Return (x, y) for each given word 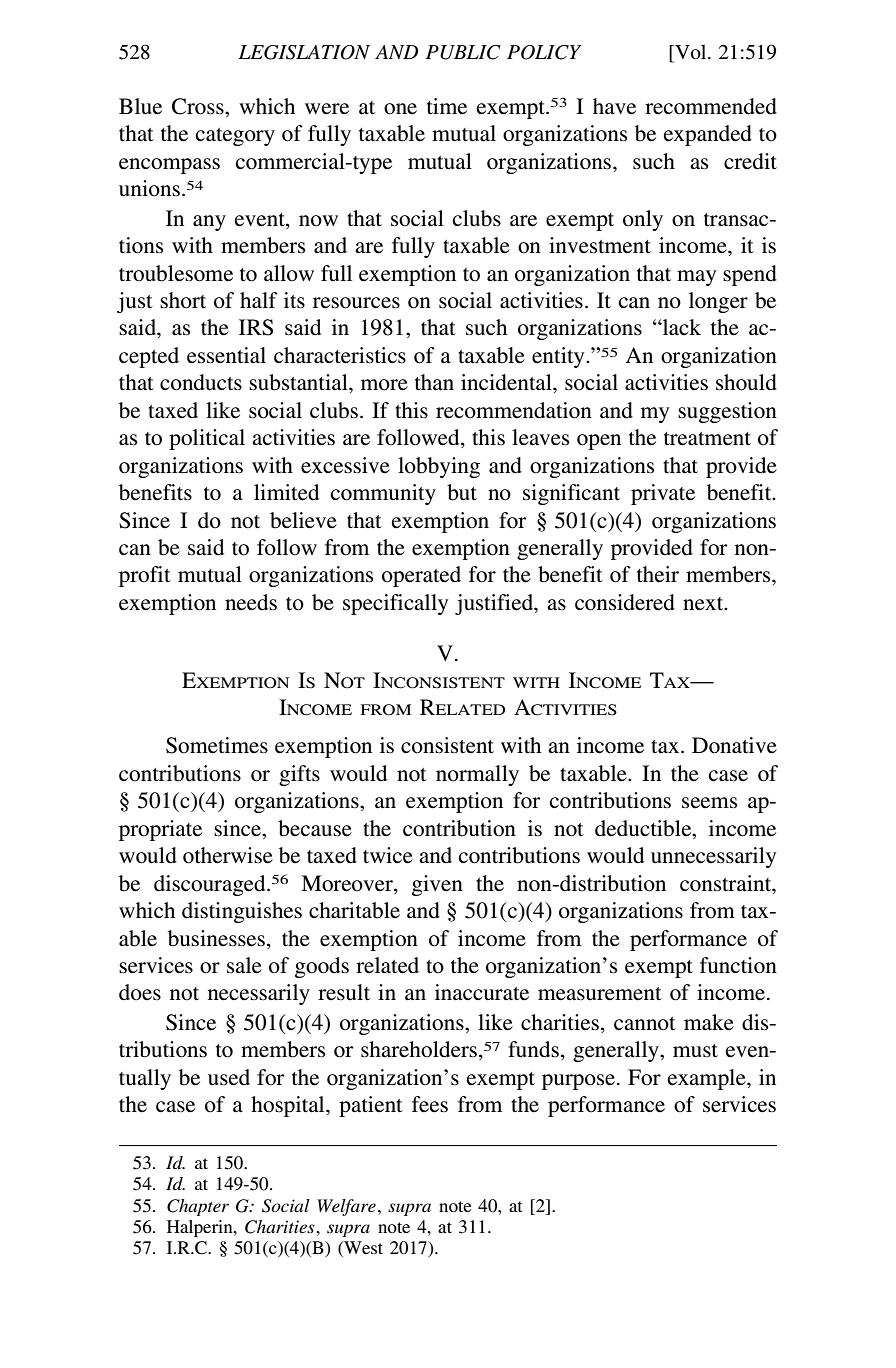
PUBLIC (463, 52)
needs (251, 602)
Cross (199, 106)
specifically (395, 604)
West (362, 1247)
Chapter (198, 1207)
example (708, 1079)
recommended (711, 106)
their (658, 574)
